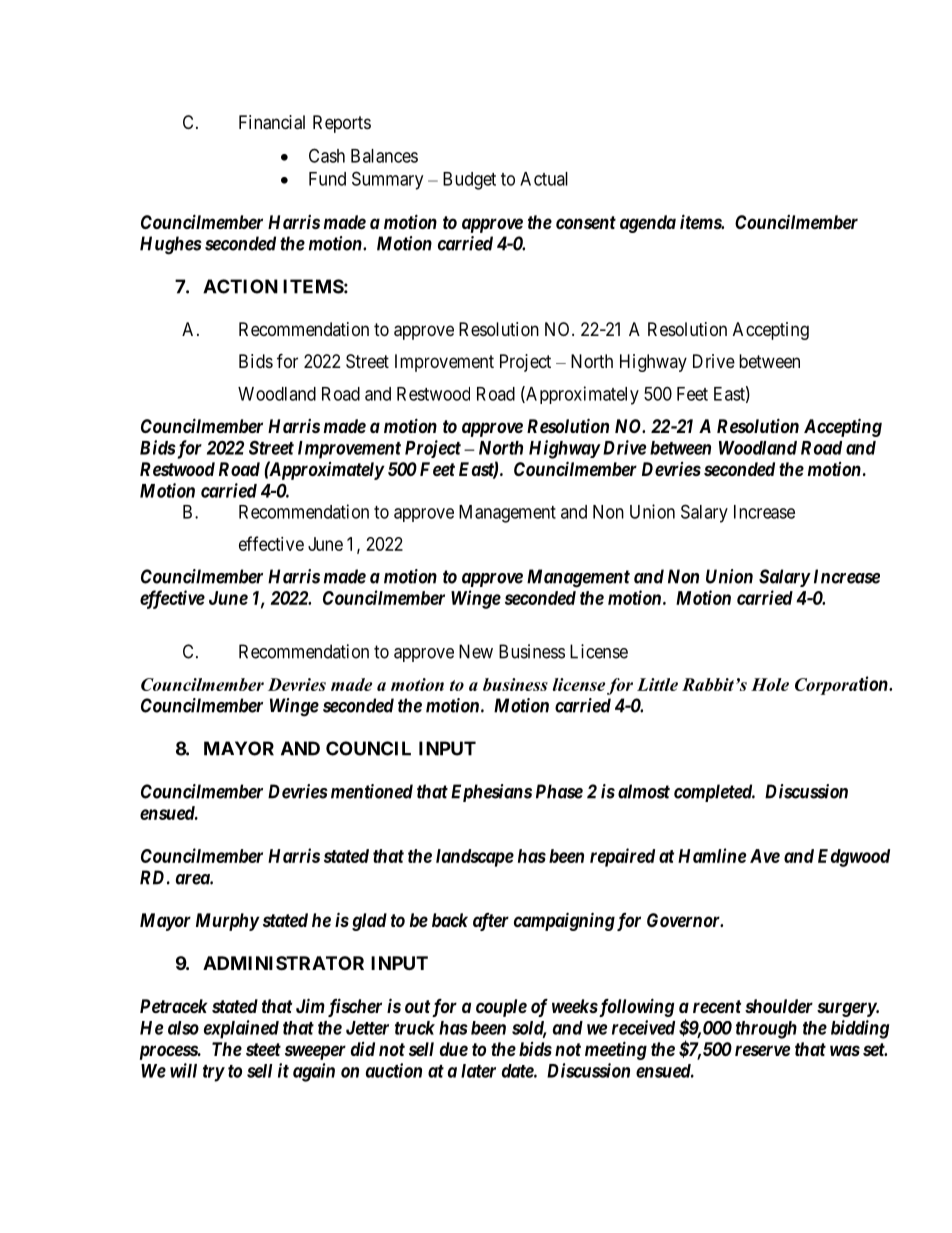  Describe the element at coordinates (469, 181) in the screenshot. I see `Budget` at that location.
